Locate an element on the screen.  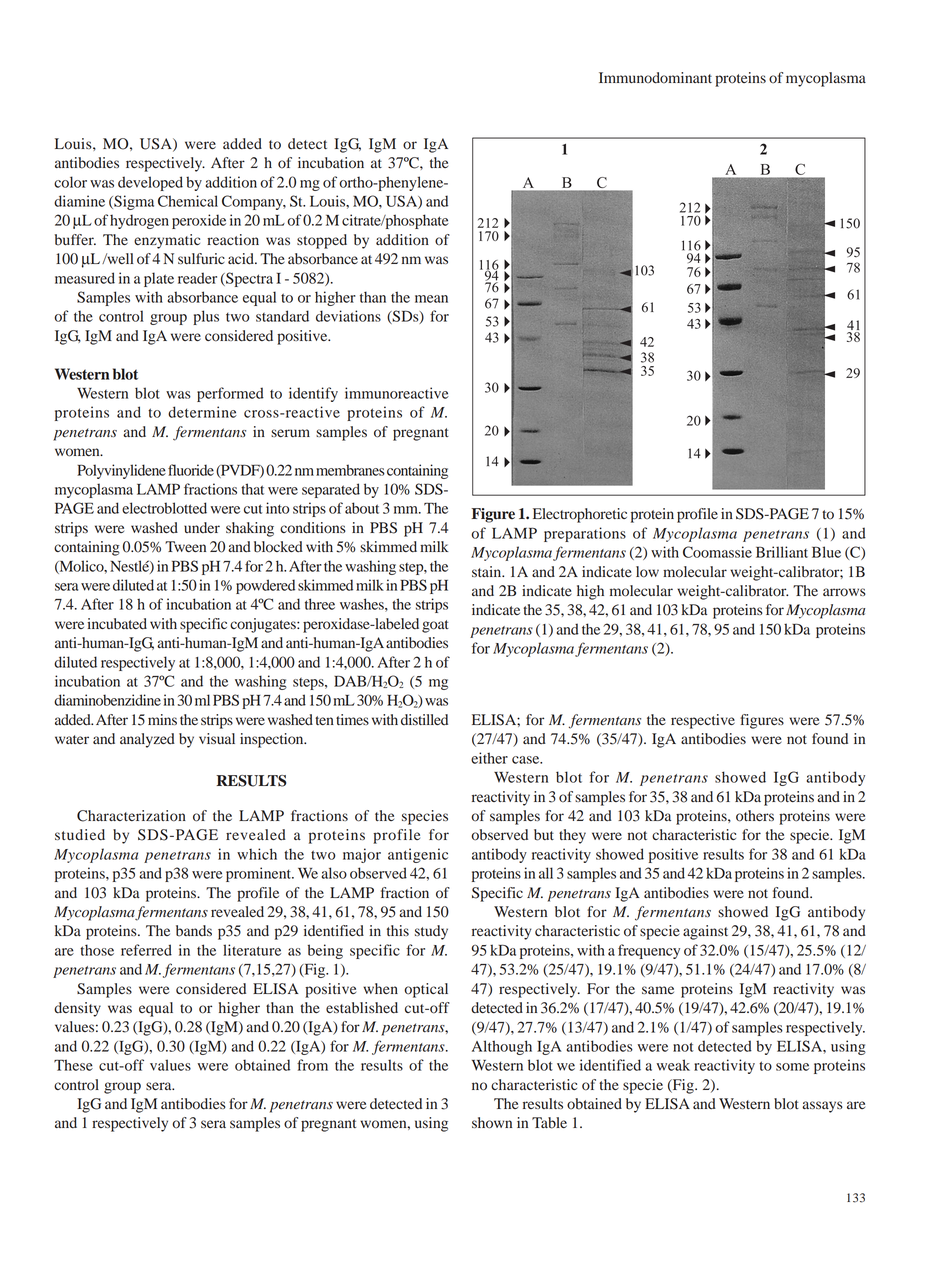
membranes is located at coordinates (350, 470).
